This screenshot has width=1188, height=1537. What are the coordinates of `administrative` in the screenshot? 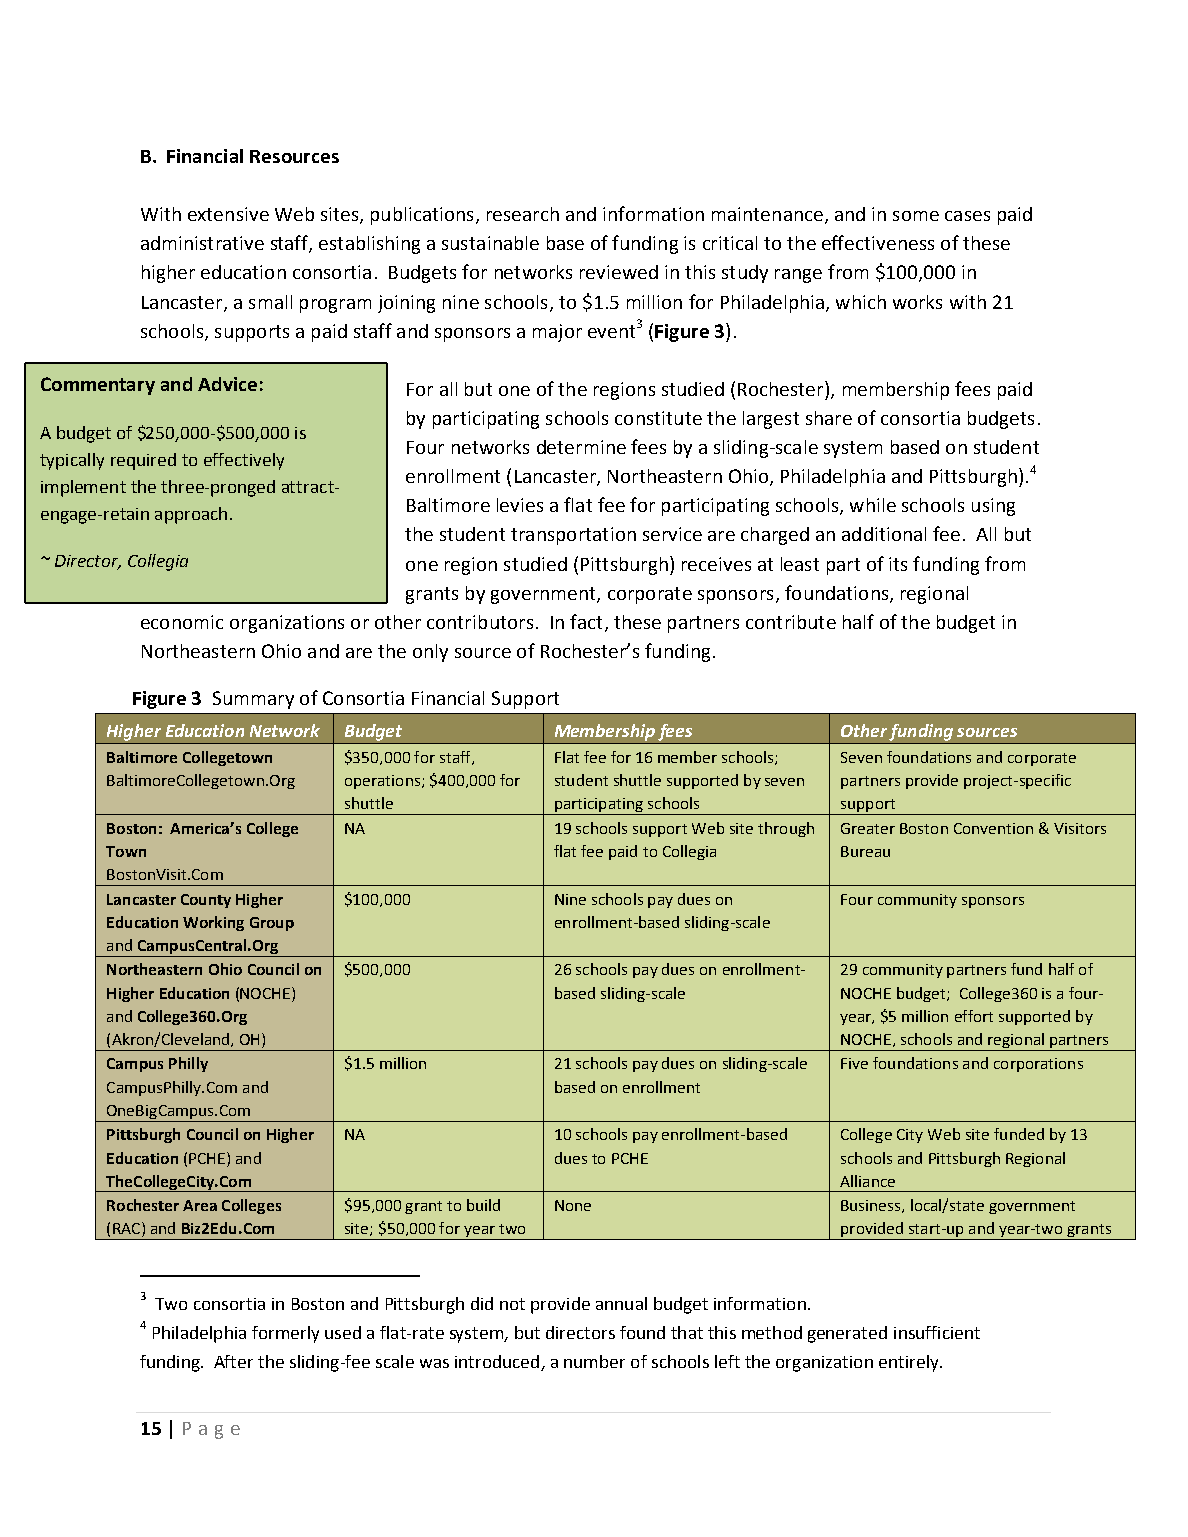 It's located at (202, 243).
